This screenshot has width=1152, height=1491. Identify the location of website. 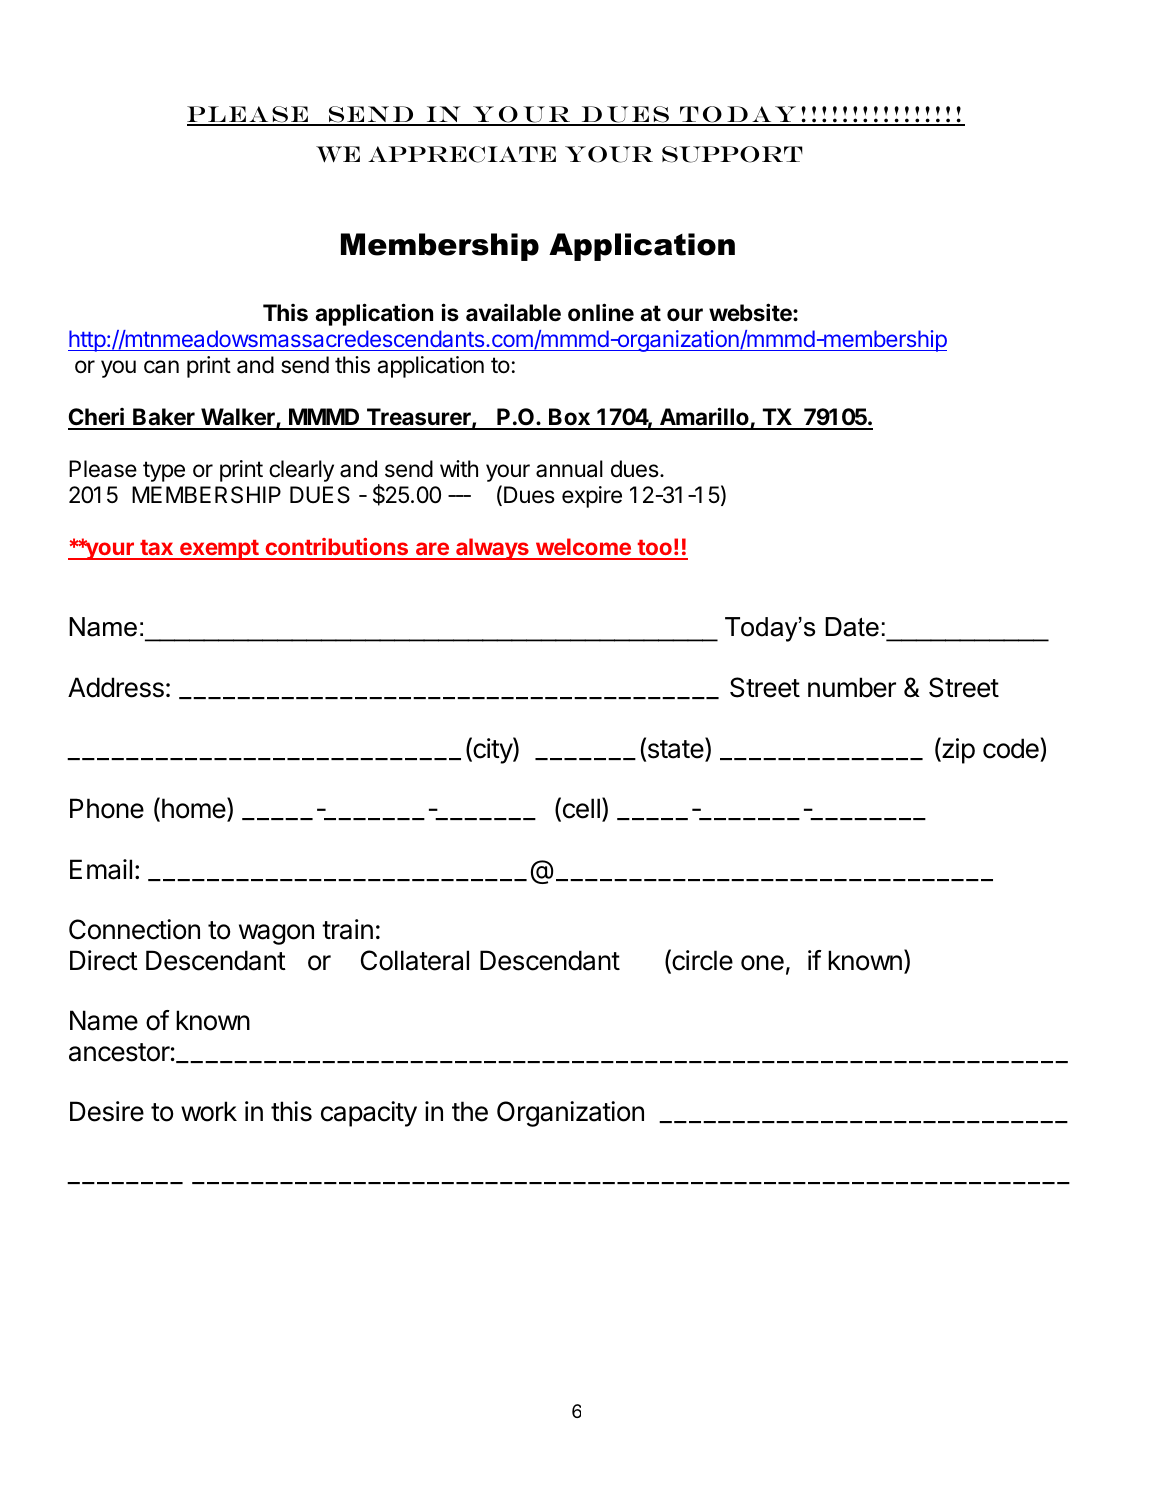
(751, 312).
